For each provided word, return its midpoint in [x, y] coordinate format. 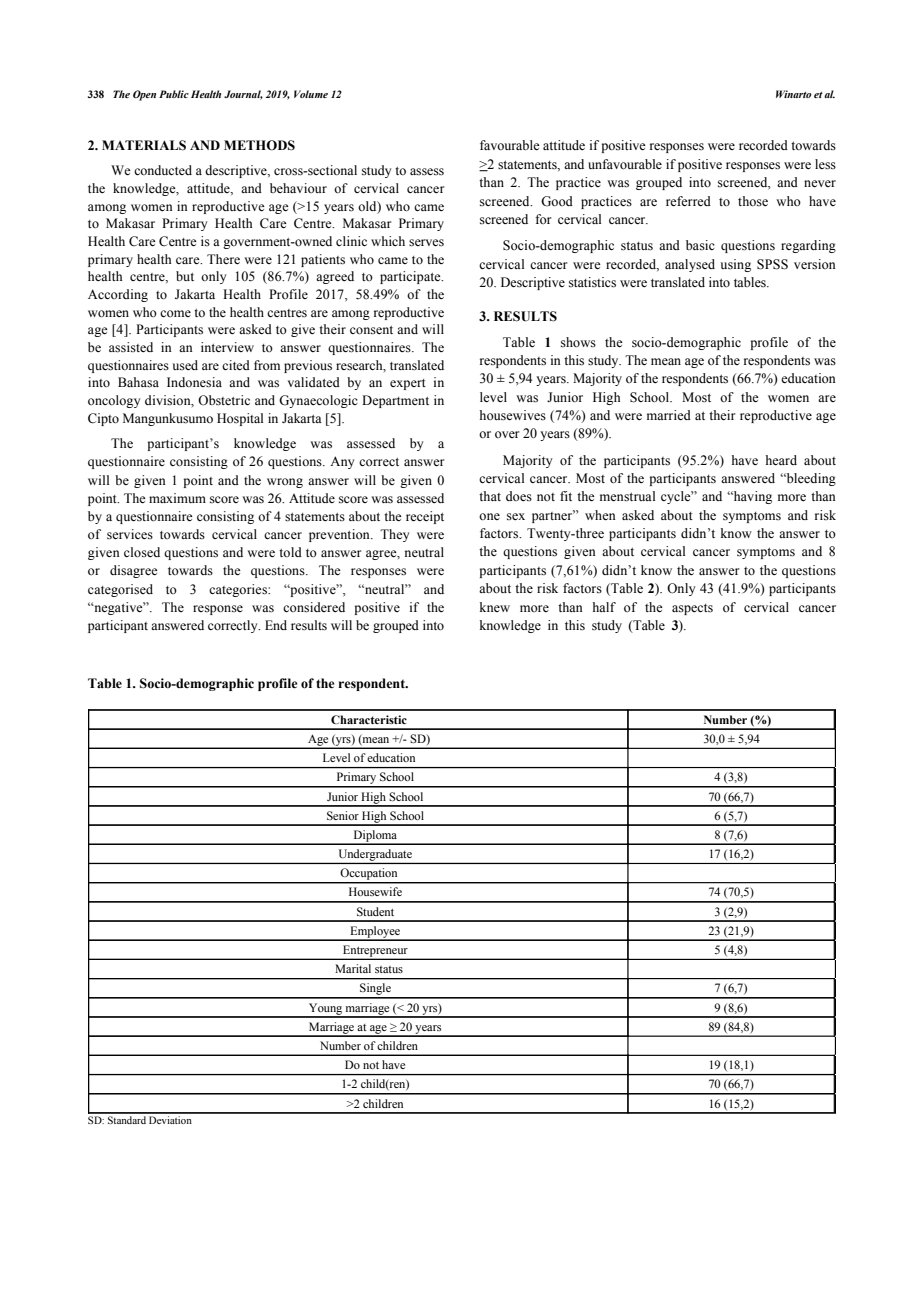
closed [142, 552]
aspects [692, 609]
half [604, 607]
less [825, 164]
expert [408, 384]
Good [557, 201]
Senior [343, 815]
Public [174, 94]
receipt [425, 517]
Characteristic [369, 719]
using [735, 265]
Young [325, 1010]
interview [227, 347]
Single [375, 990]
